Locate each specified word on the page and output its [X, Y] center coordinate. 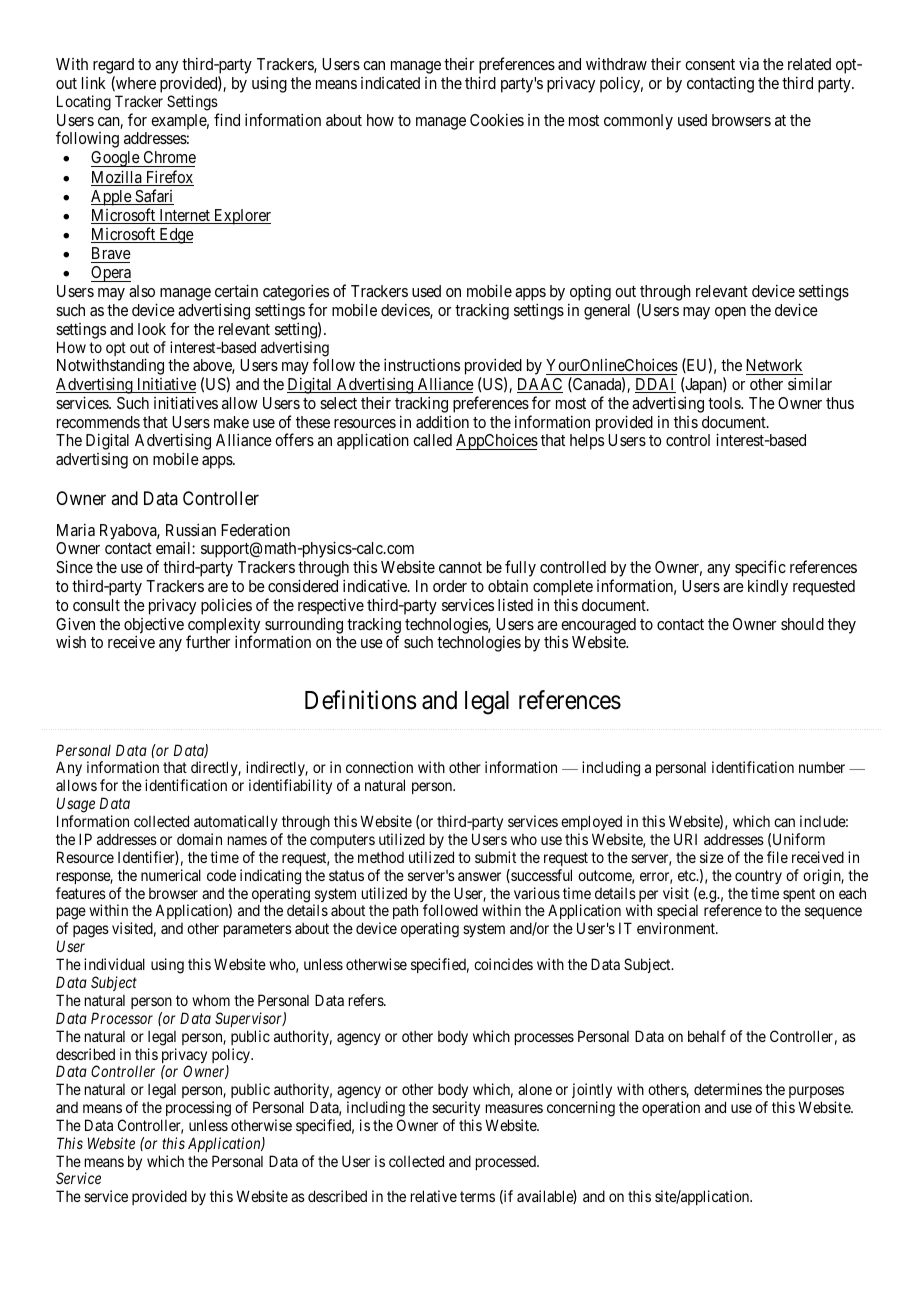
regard [113, 67]
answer [479, 876]
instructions [422, 364]
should [802, 624]
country [758, 877]
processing [198, 1109]
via [749, 63]
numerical [171, 875]
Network [774, 365]
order [450, 586]
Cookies [497, 119]
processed [507, 1163]
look [152, 329]
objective [154, 626]
